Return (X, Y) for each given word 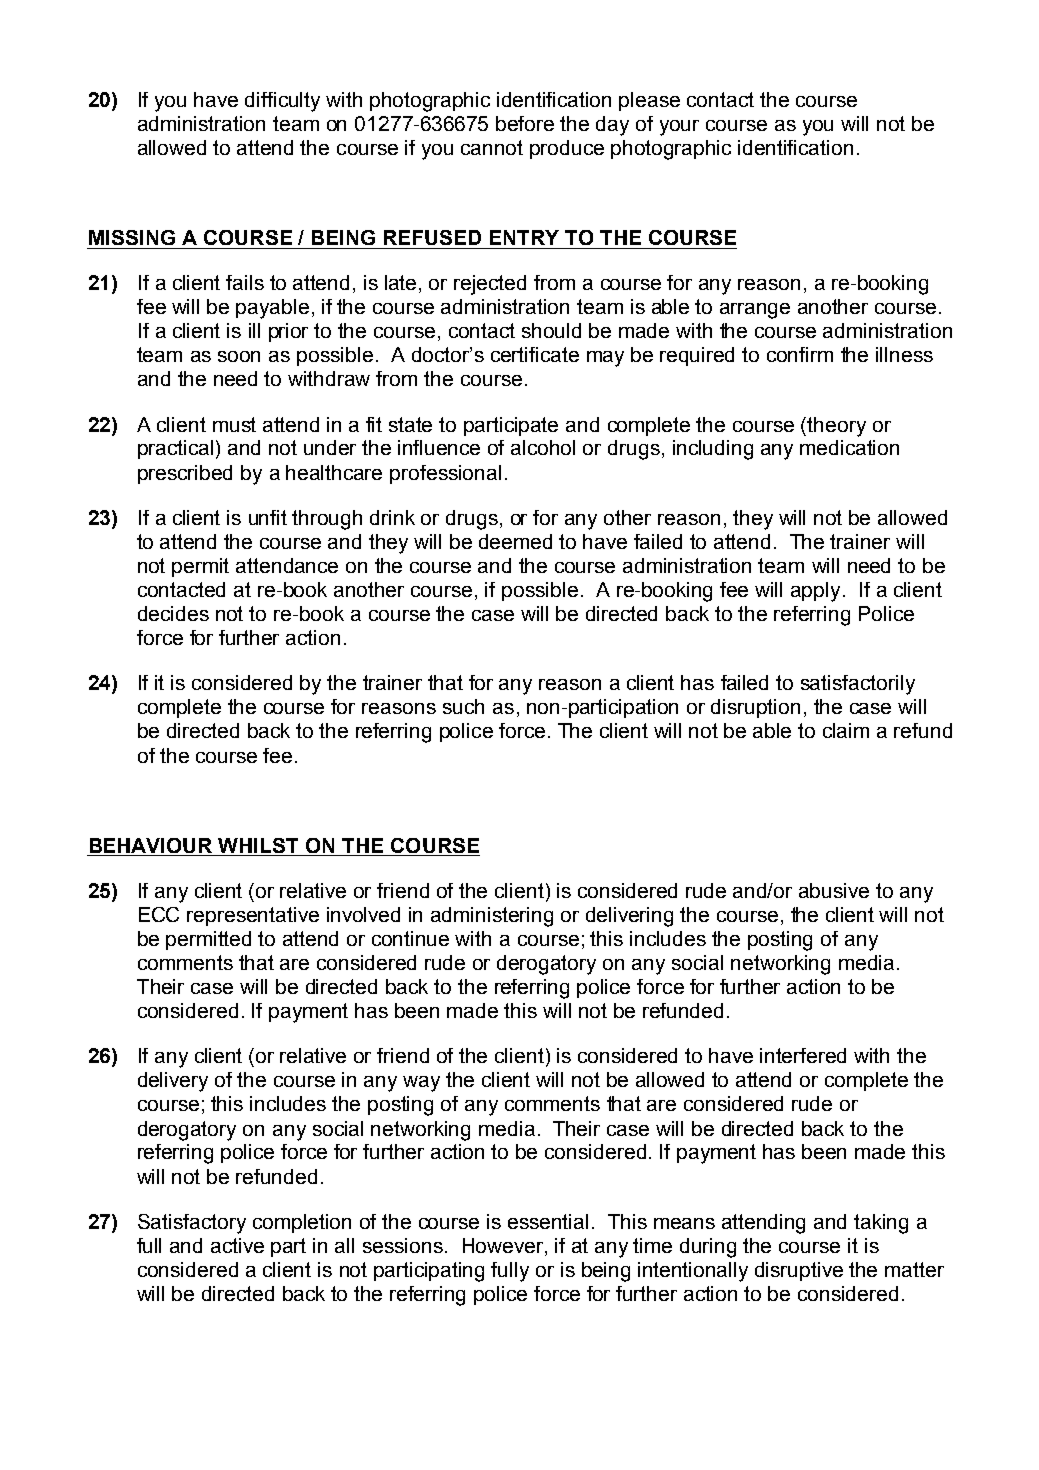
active (237, 1245)
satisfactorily (858, 685)
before (525, 123)
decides (173, 613)
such (463, 706)
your (679, 128)
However (504, 1247)
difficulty (282, 102)
